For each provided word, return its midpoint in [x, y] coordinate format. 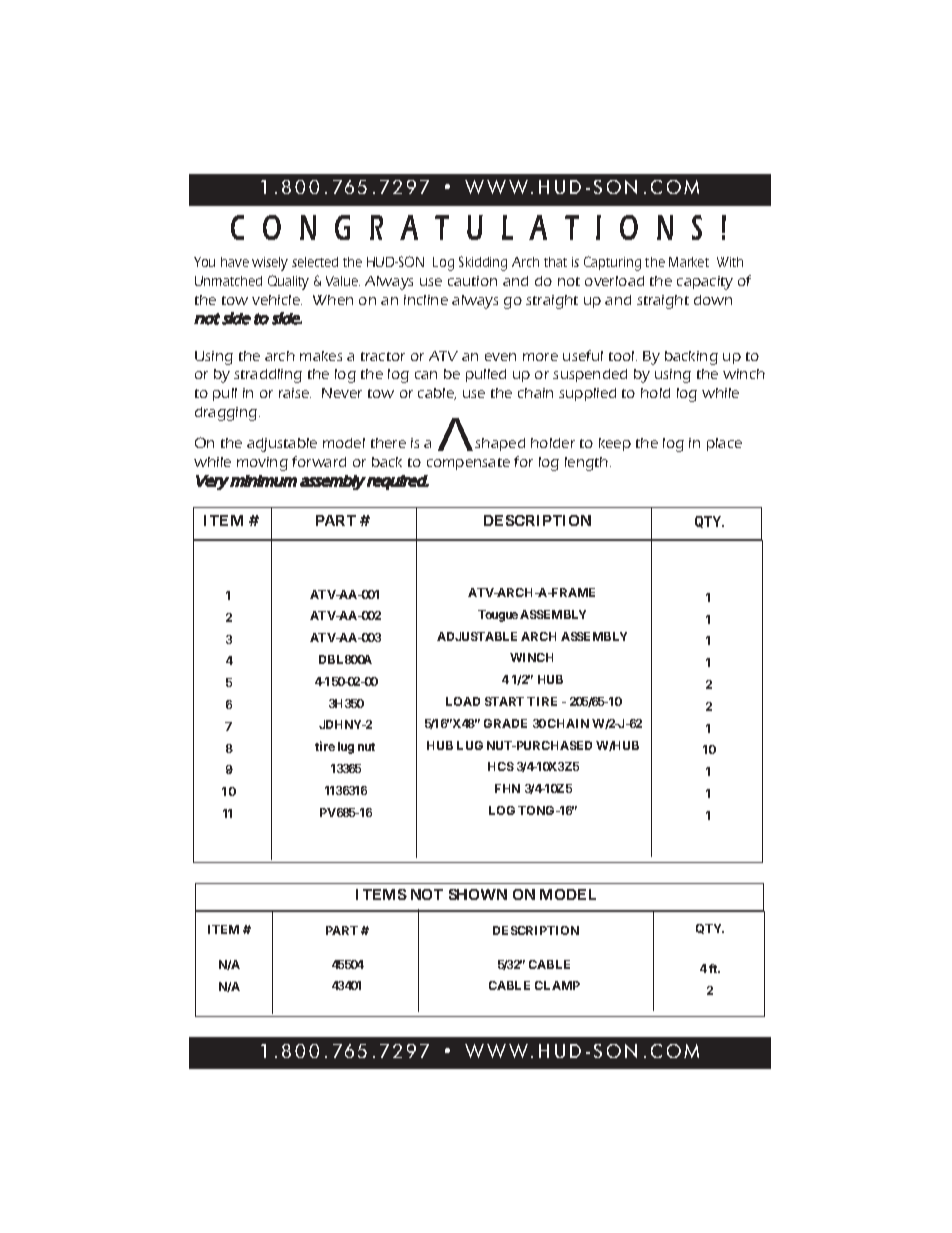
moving [262, 464]
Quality [288, 282]
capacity [705, 283]
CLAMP [557, 985]
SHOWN [478, 894]
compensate [468, 464]
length [588, 464]
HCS [501, 766]
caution [472, 281]
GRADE [505, 723]
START [504, 701]
